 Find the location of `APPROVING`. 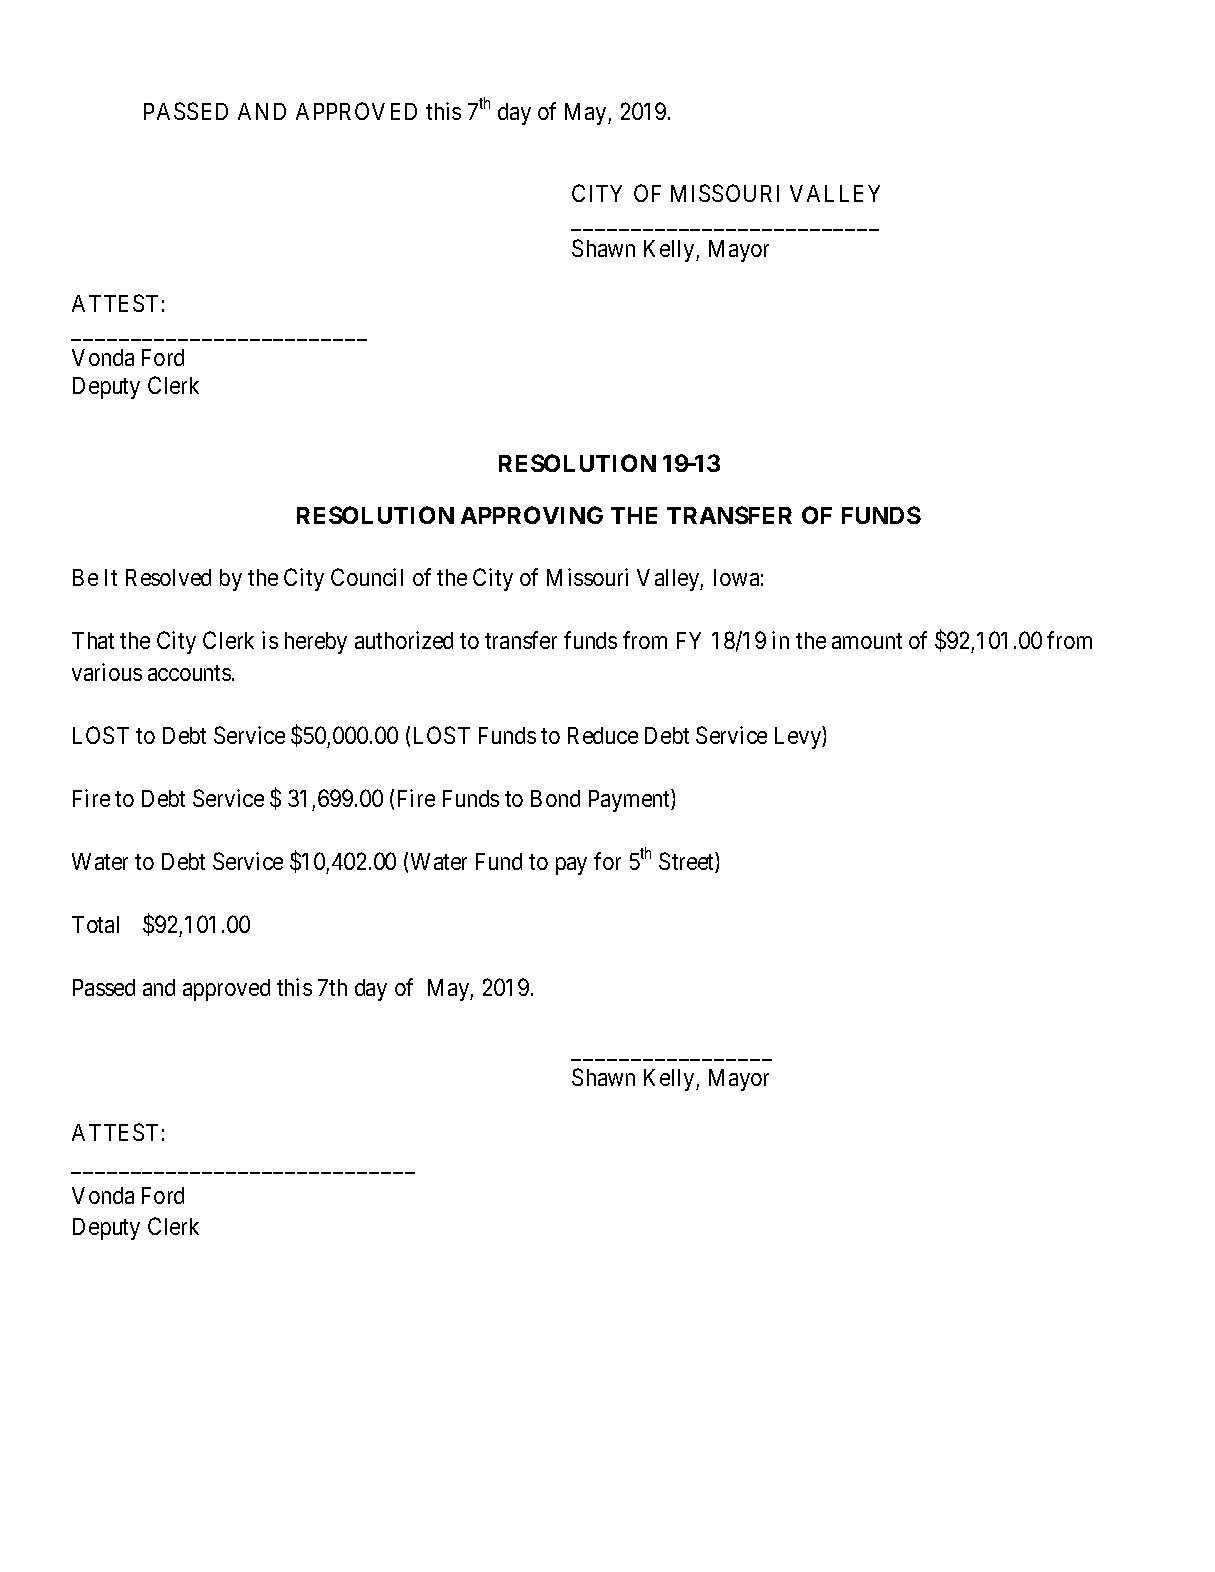

APPROVING is located at coordinates (532, 515).
